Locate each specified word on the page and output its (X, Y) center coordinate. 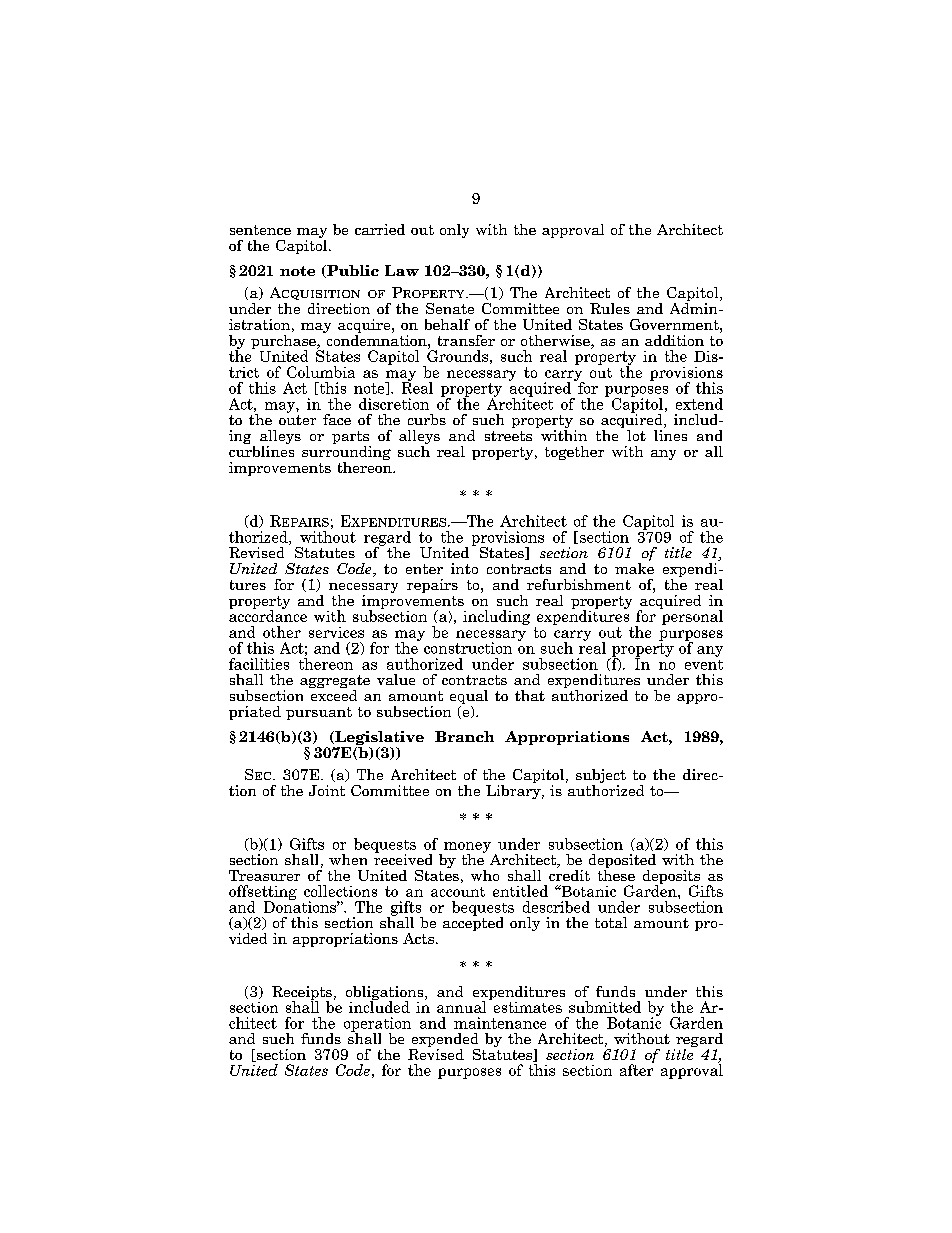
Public (352, 271)
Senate (450, 308)
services (336, 632)
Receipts (302, 994)
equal (469, 698)
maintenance (500, 1023)
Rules (610, 308)
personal (691, 616)
